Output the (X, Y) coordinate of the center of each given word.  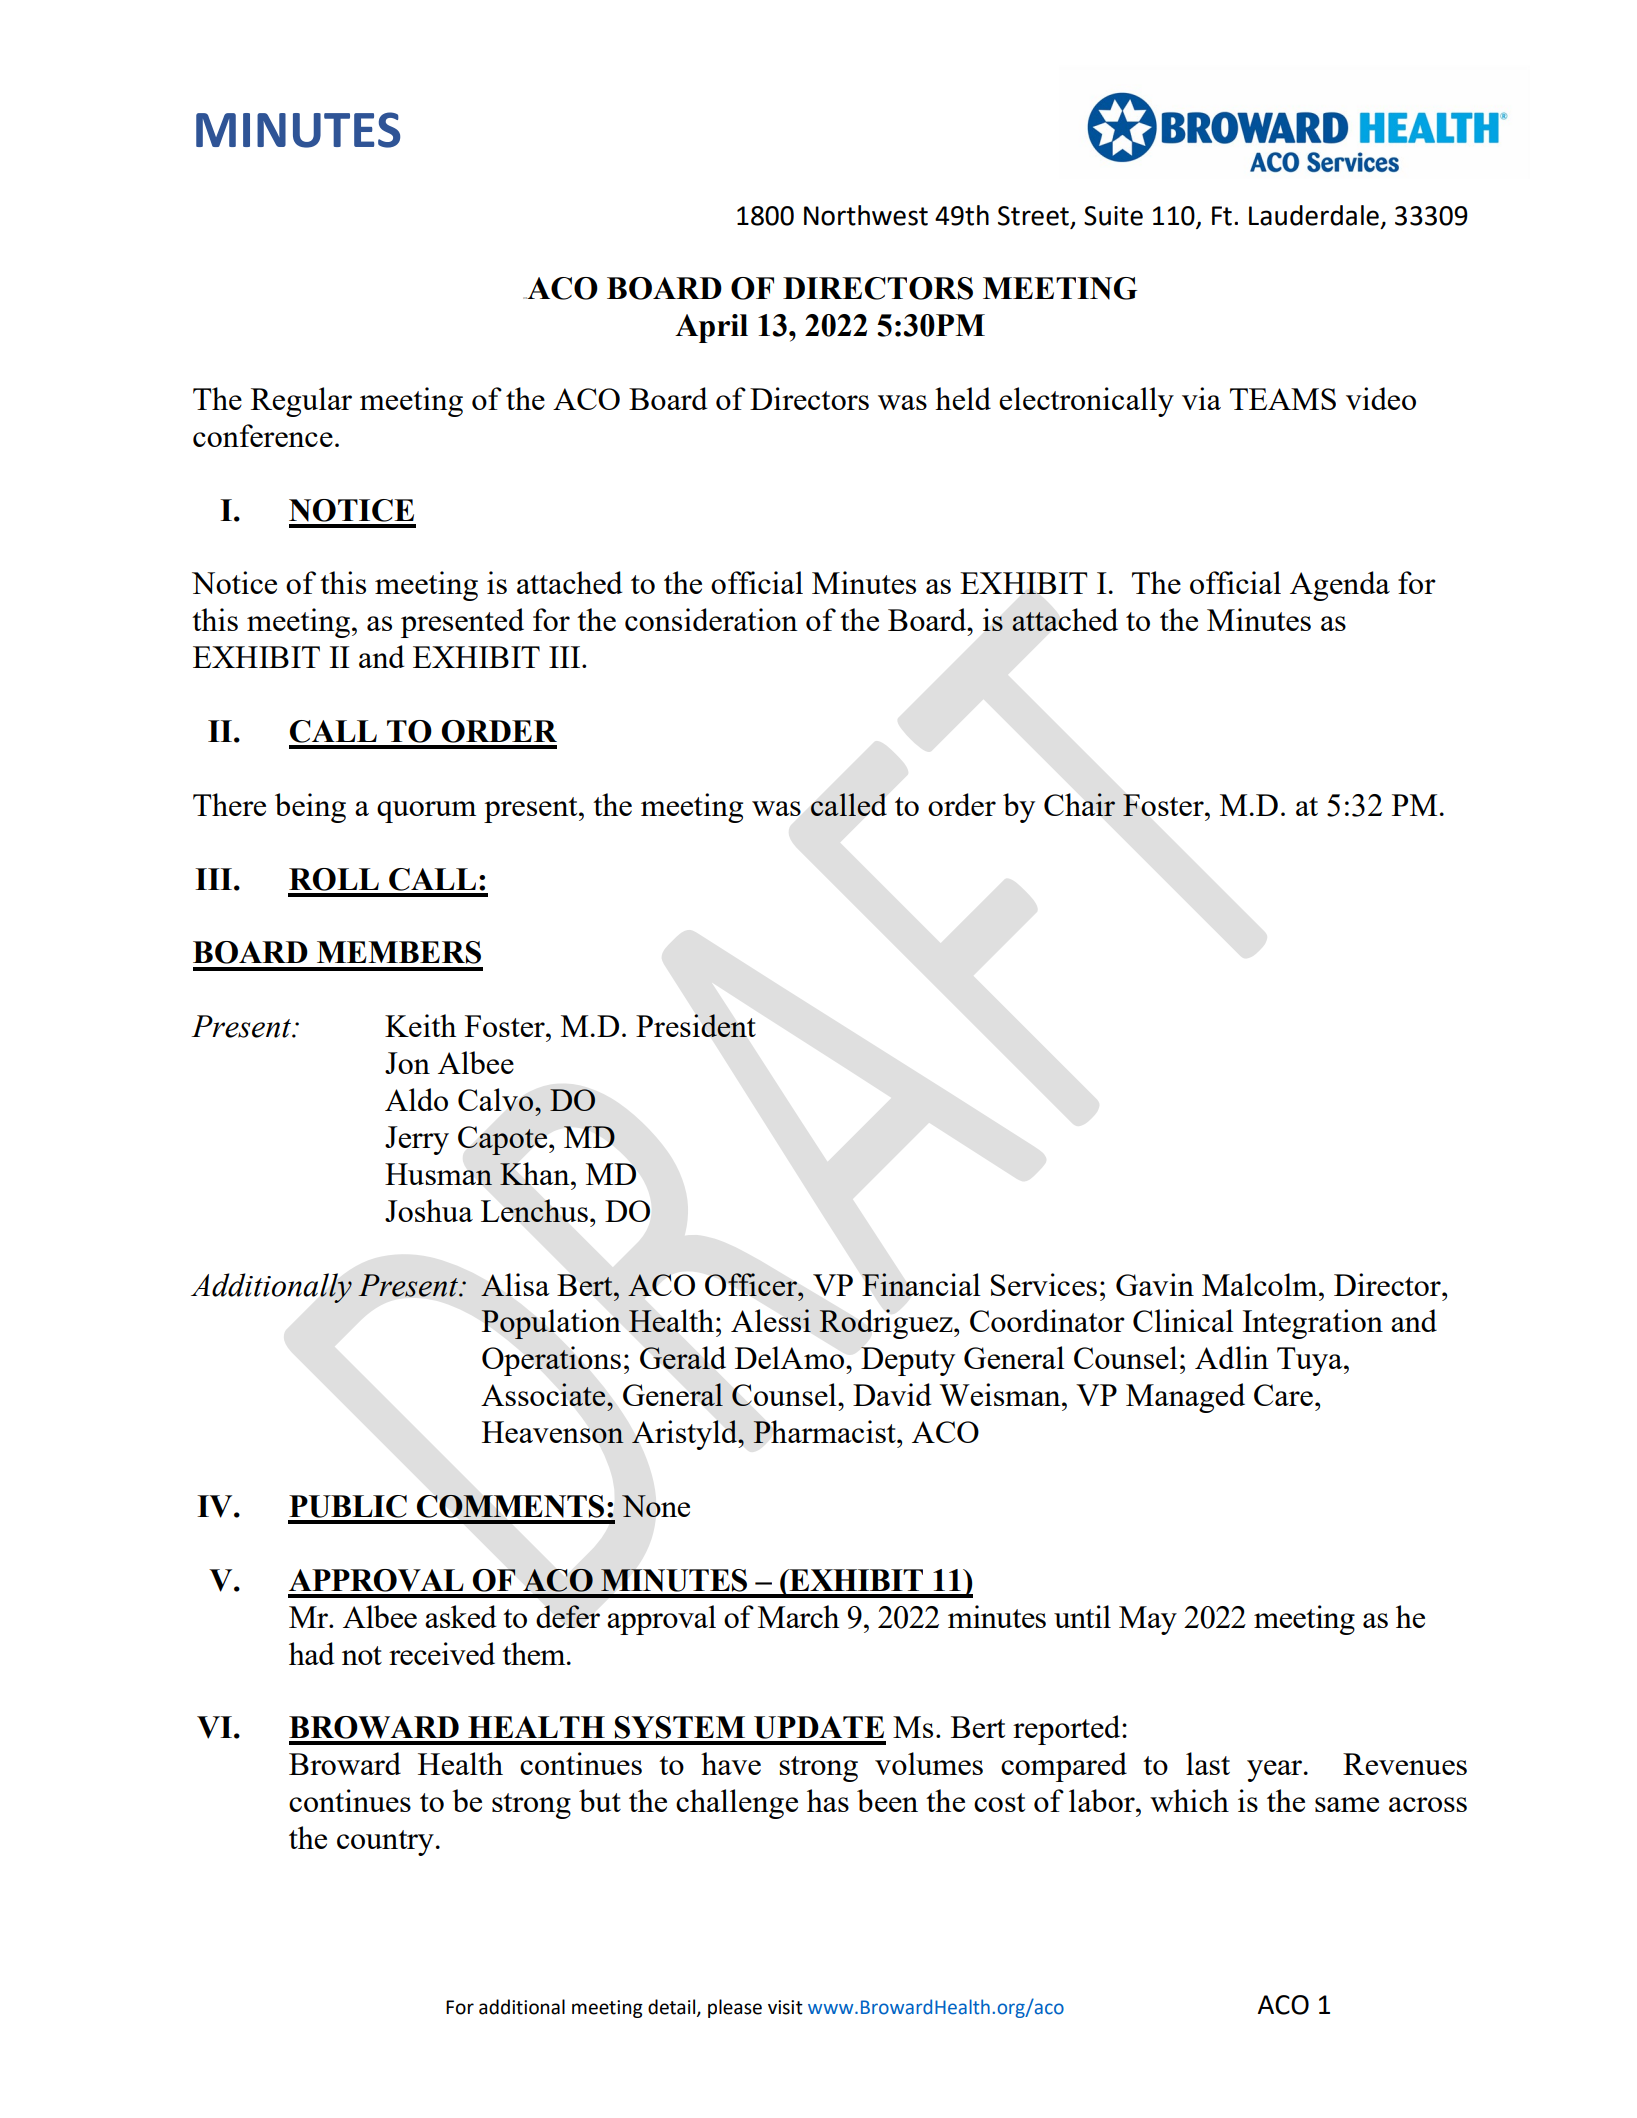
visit (785, 2007)
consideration (711, 619)
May (1148, 1620)
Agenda (1340, 586)
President (696, 1025)
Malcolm (1261, 1284)
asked (461, 1616)
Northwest (866, 215)
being (310, 808)
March (798, 1616)
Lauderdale (1314, 215)
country (385, 1843)
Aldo (416, 1099)
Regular (301, 402)
